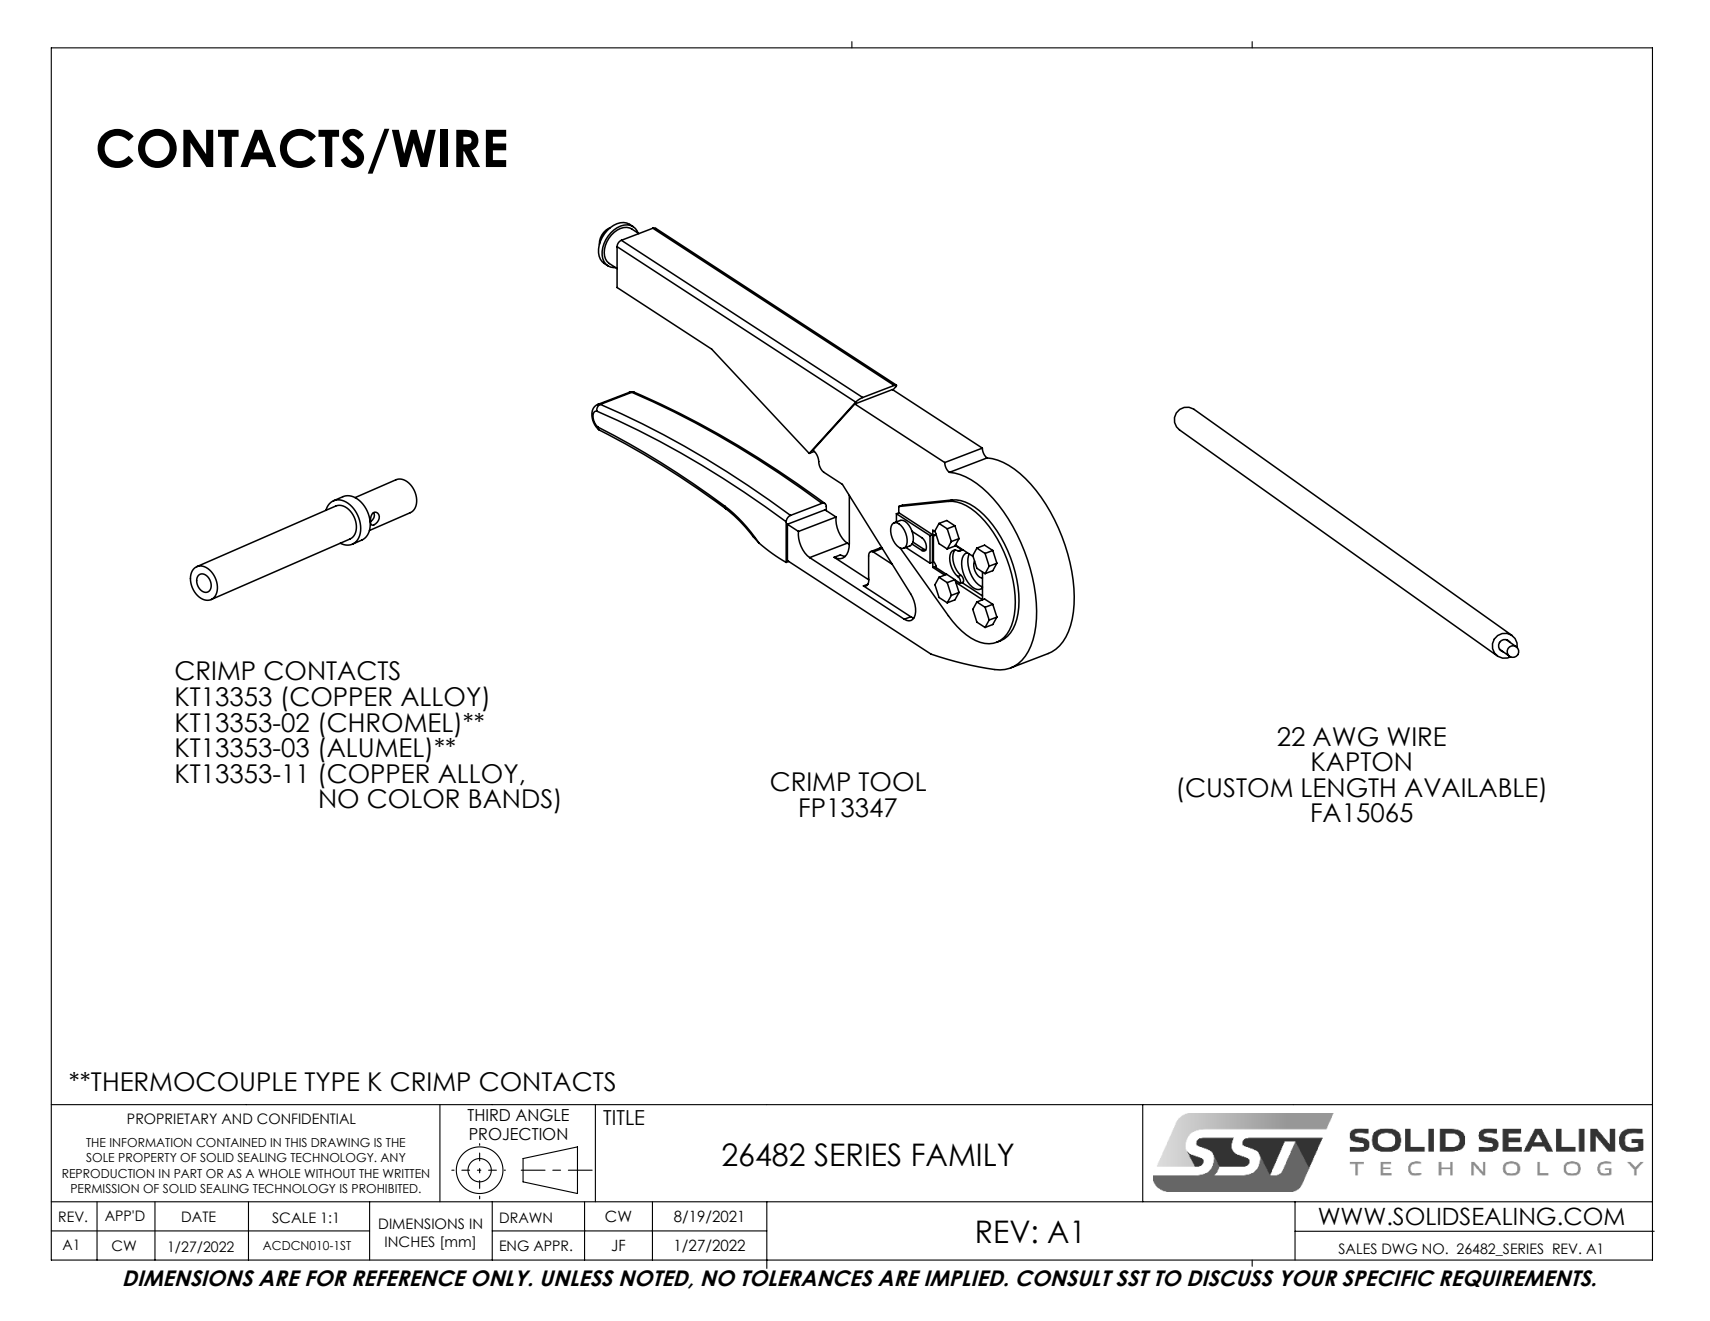 The image size is (1710, 1321). I want to click on LENGTH, so click(1348, 788).
